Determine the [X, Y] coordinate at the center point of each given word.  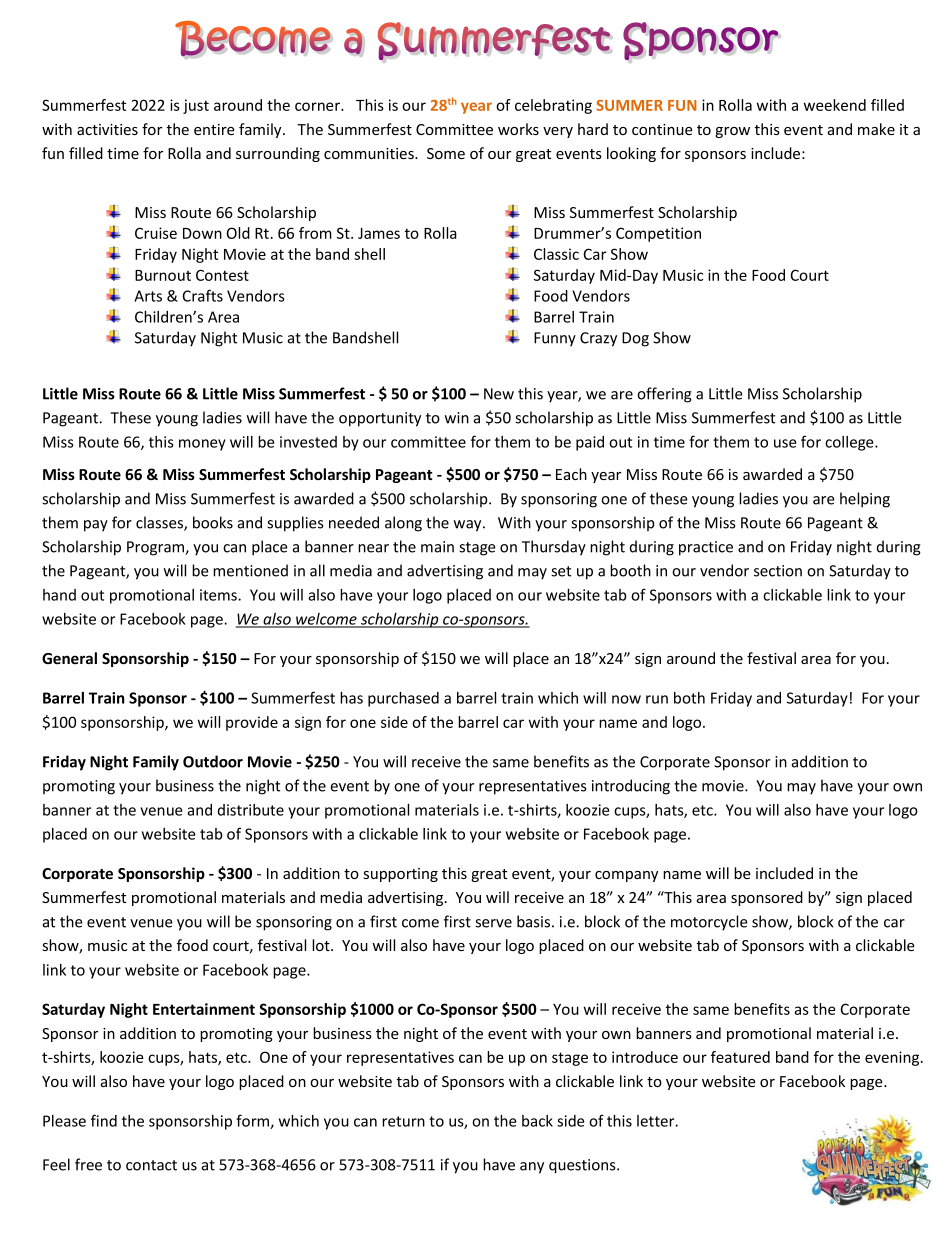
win [457, 418]
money [202, 445]
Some [446, 153]
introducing [631, 787]
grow [732, 132]
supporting [401, 875]
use [785, 443]
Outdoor [213, 761]
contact [151, 1165]
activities [107, 129]
